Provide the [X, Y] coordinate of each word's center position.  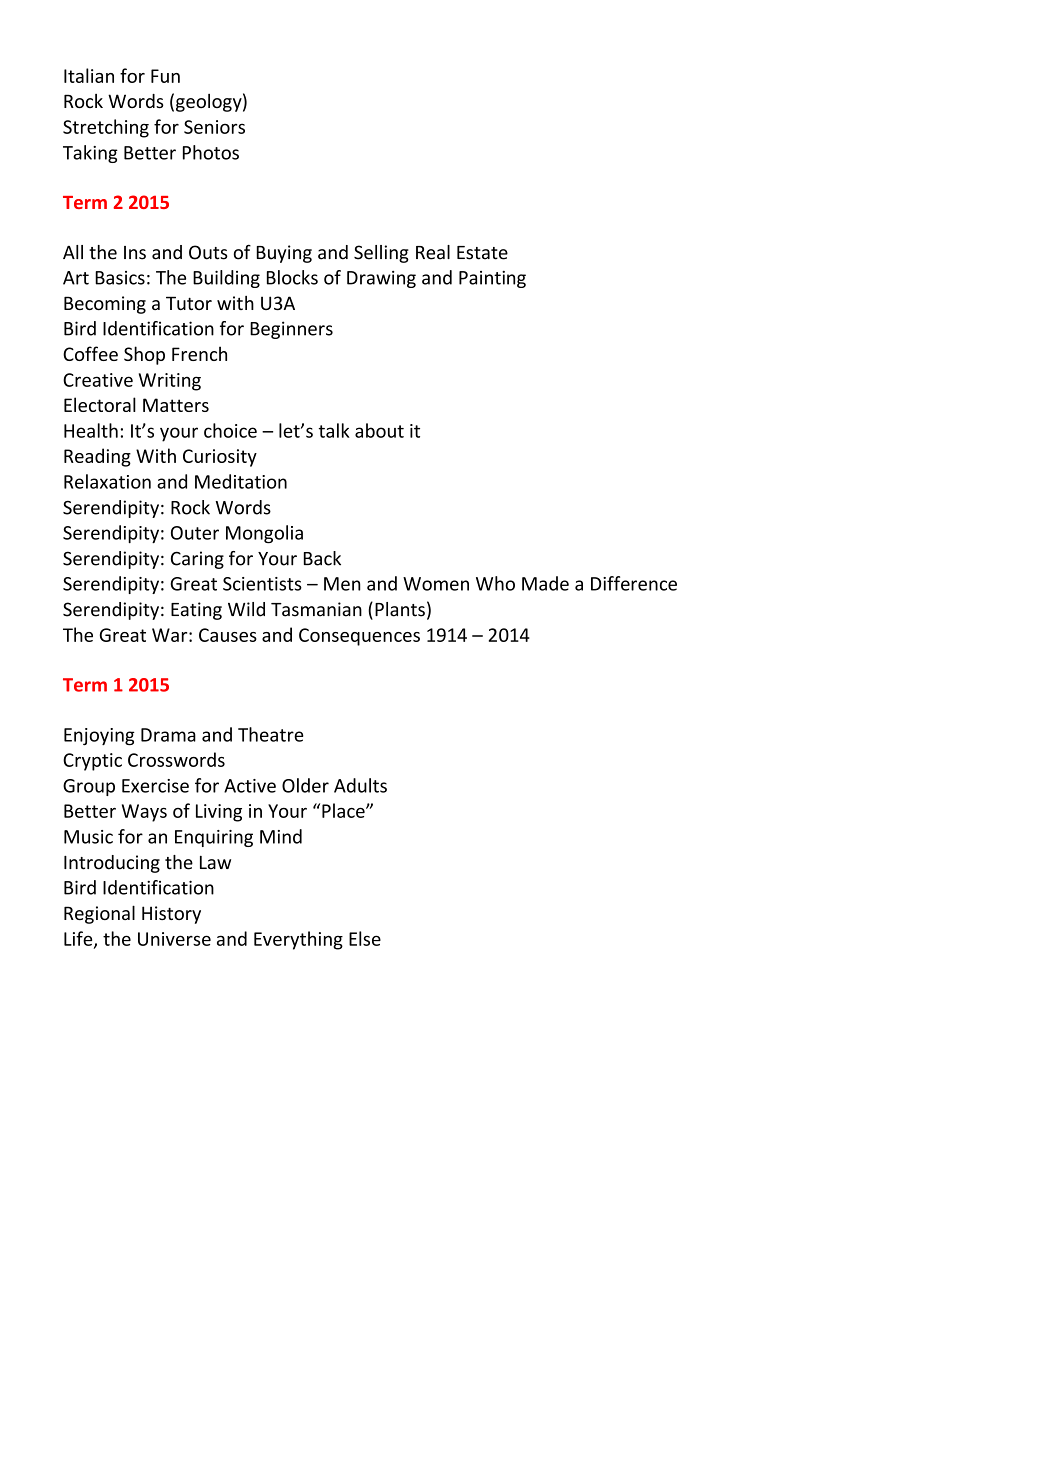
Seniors [214, 127]
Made [545, 583]
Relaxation [107, 481]
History [171, 915]
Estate [482, 253]
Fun [165, 76]
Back [322, 558]
